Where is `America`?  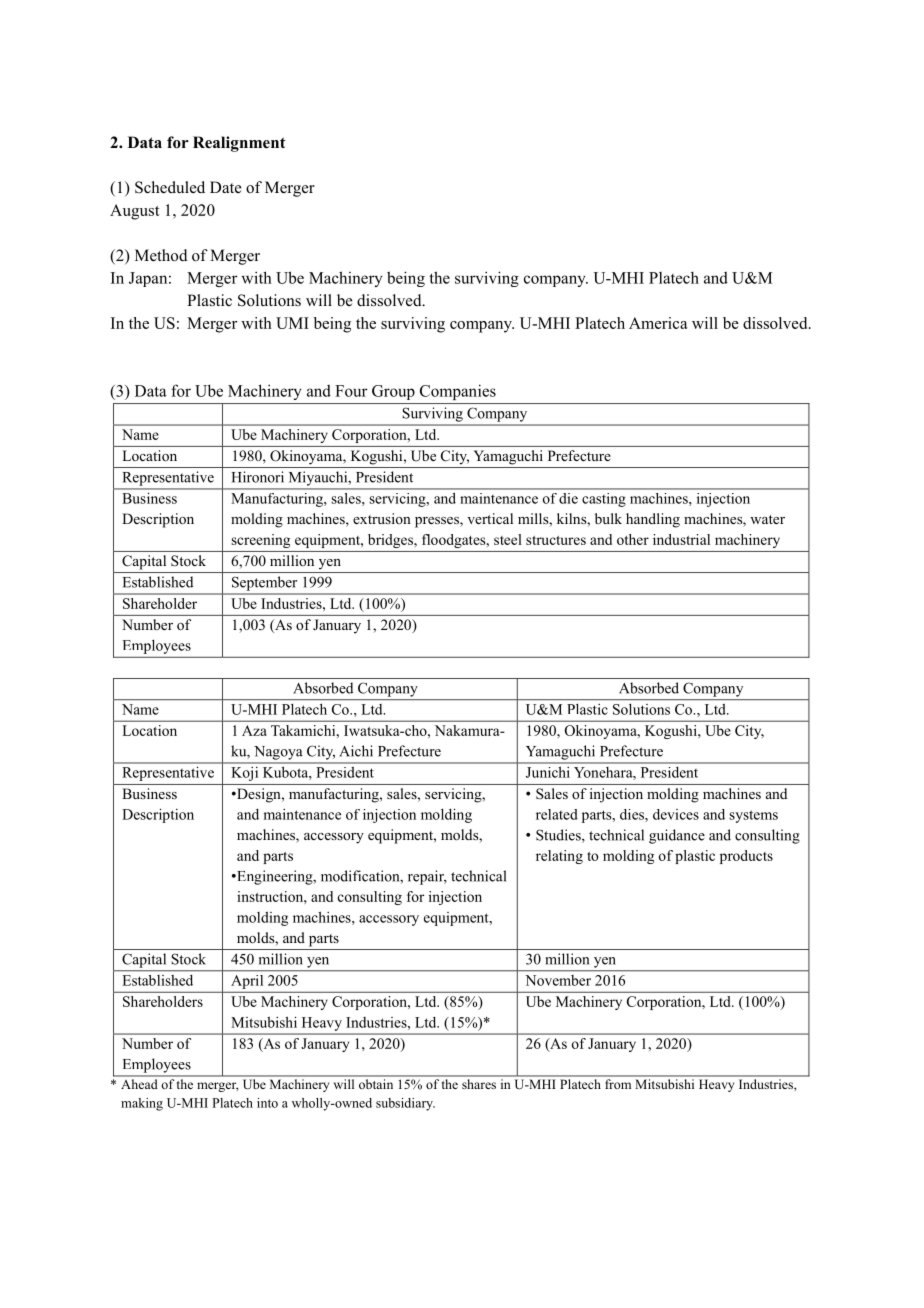 America is located at coordinates (658, 323).
